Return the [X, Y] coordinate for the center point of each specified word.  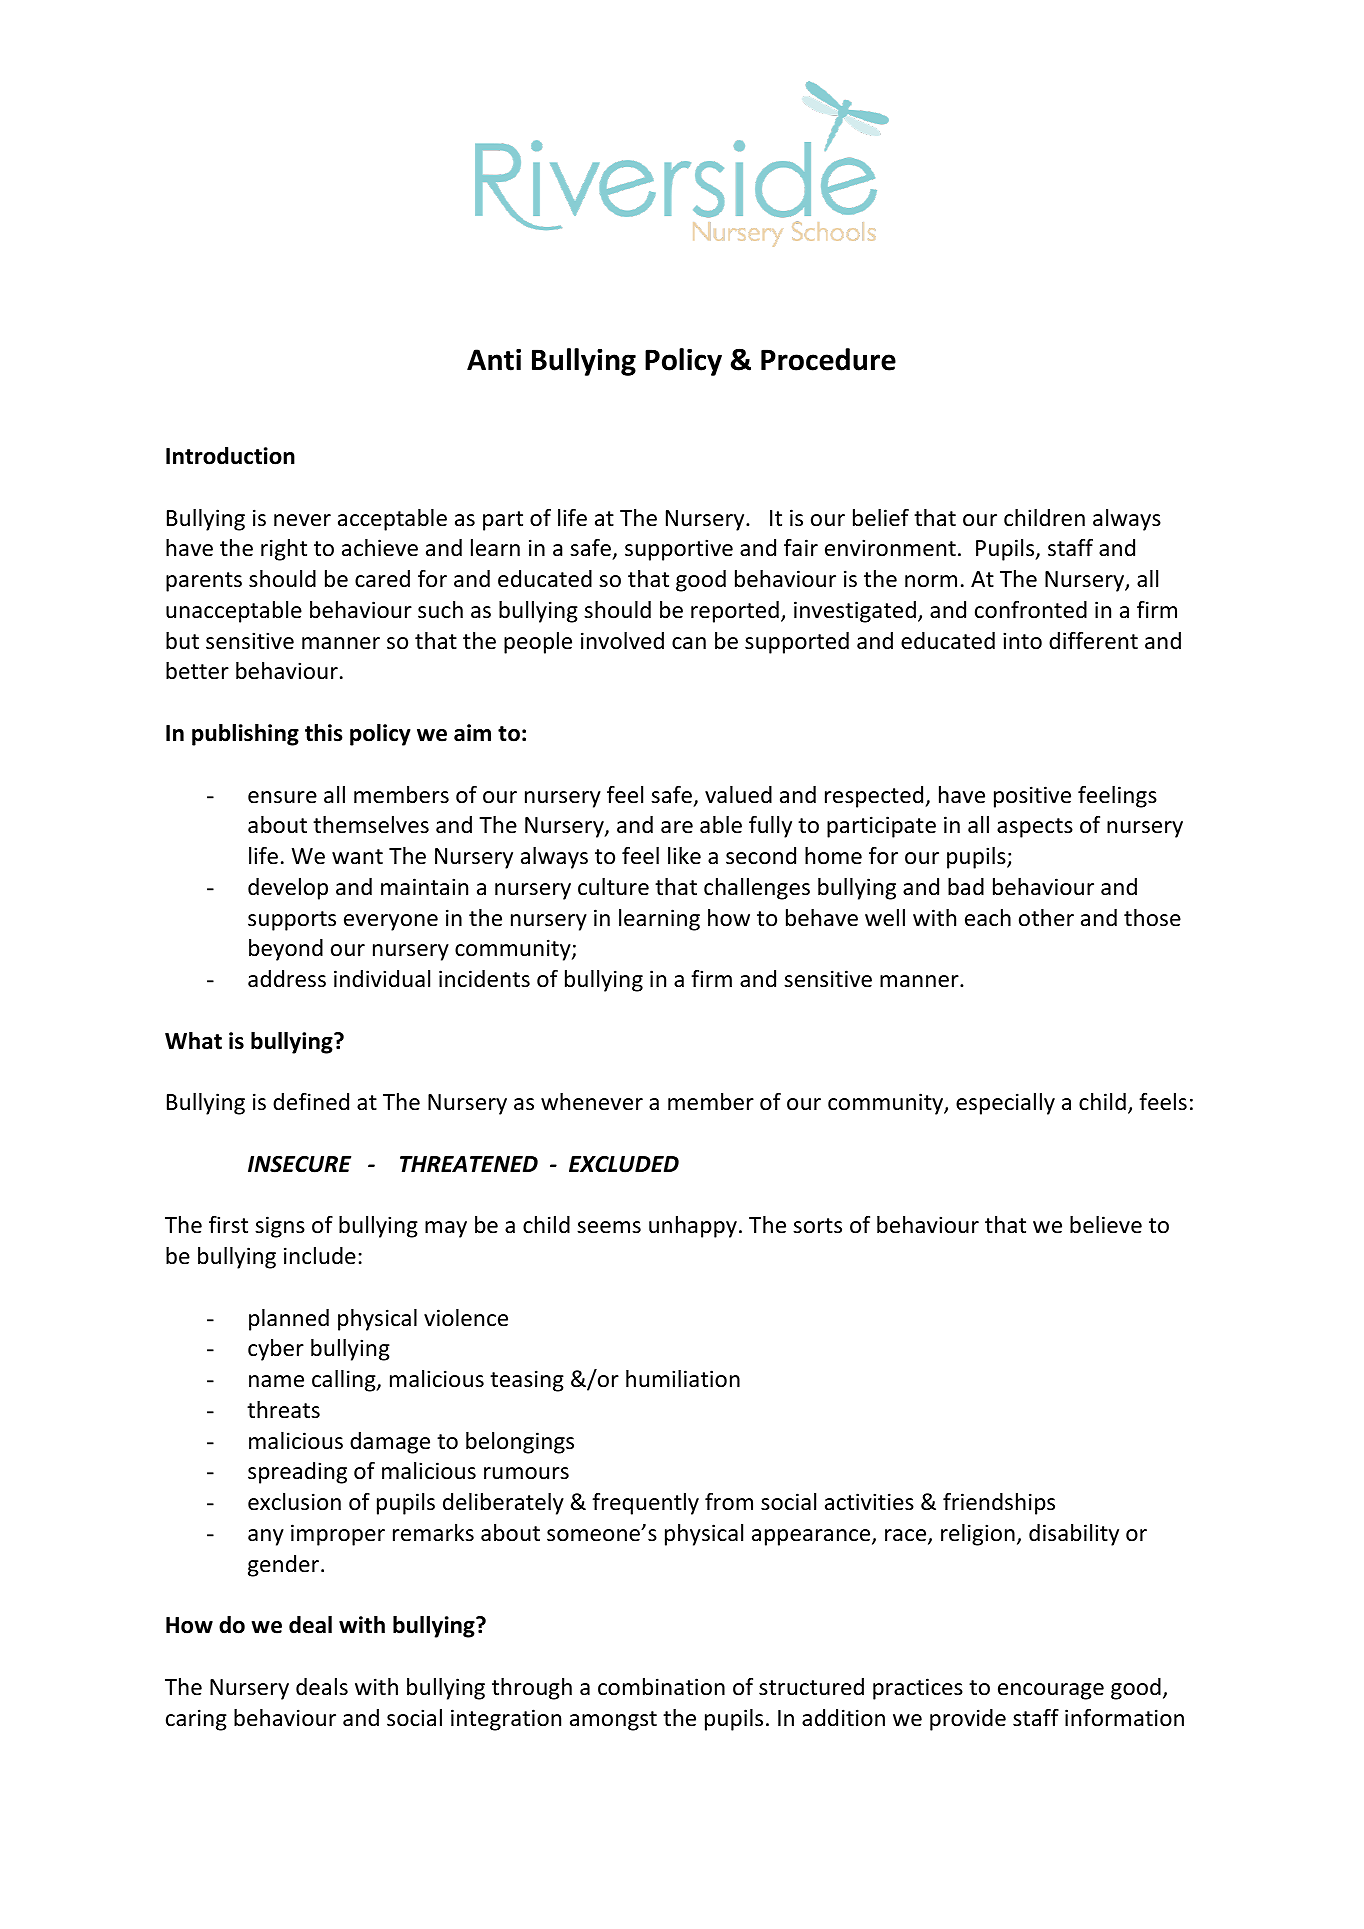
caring [196, 1720]
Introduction [230, 456]
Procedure [828, 359]
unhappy [693, 1227]
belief [881, 518]
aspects [1035, 828]
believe [1106, 1225]
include [320, 1256]
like [684, 856]
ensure [282, 797]
